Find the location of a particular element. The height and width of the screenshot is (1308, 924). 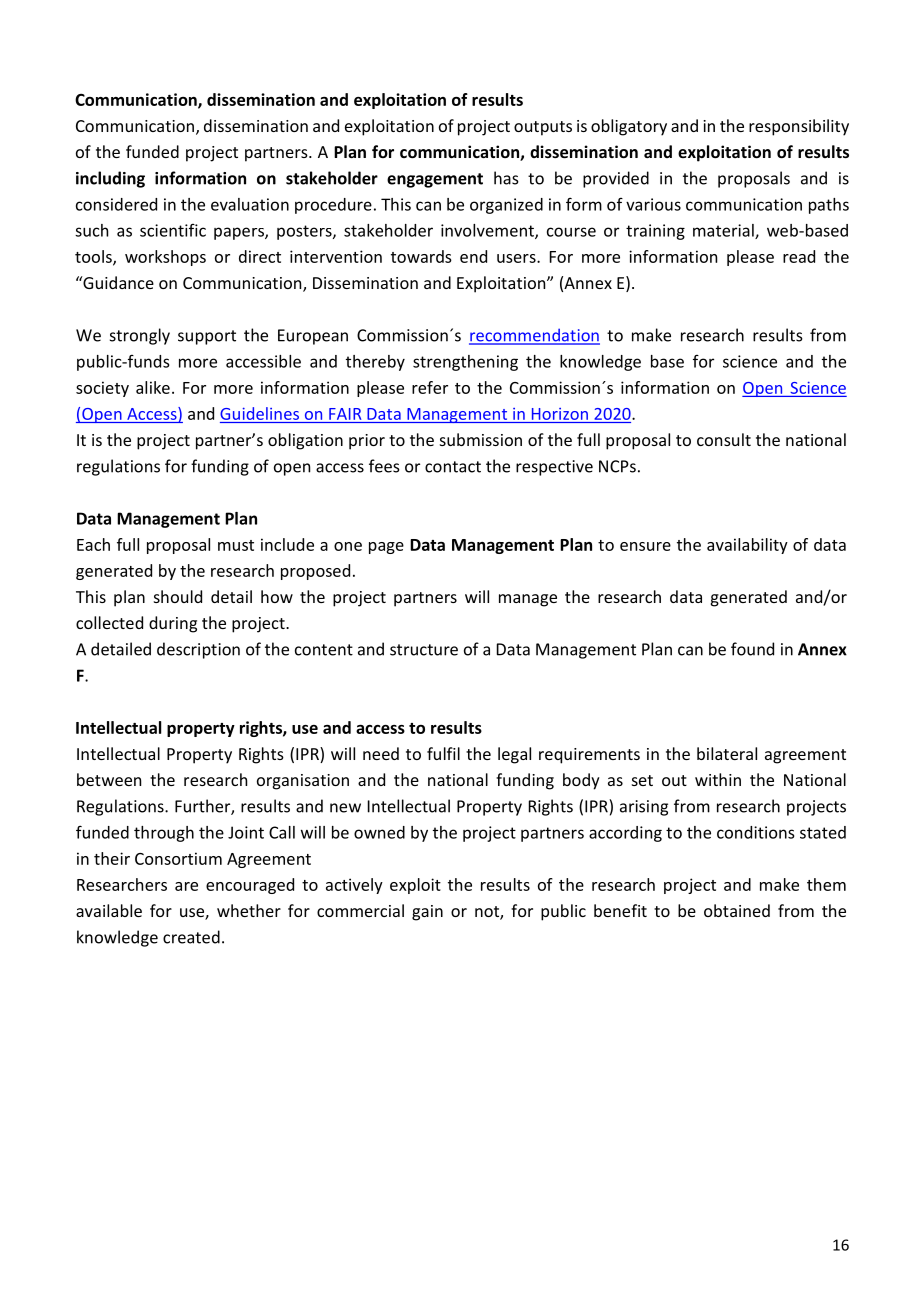

must is located at coordinates (236, 545).
